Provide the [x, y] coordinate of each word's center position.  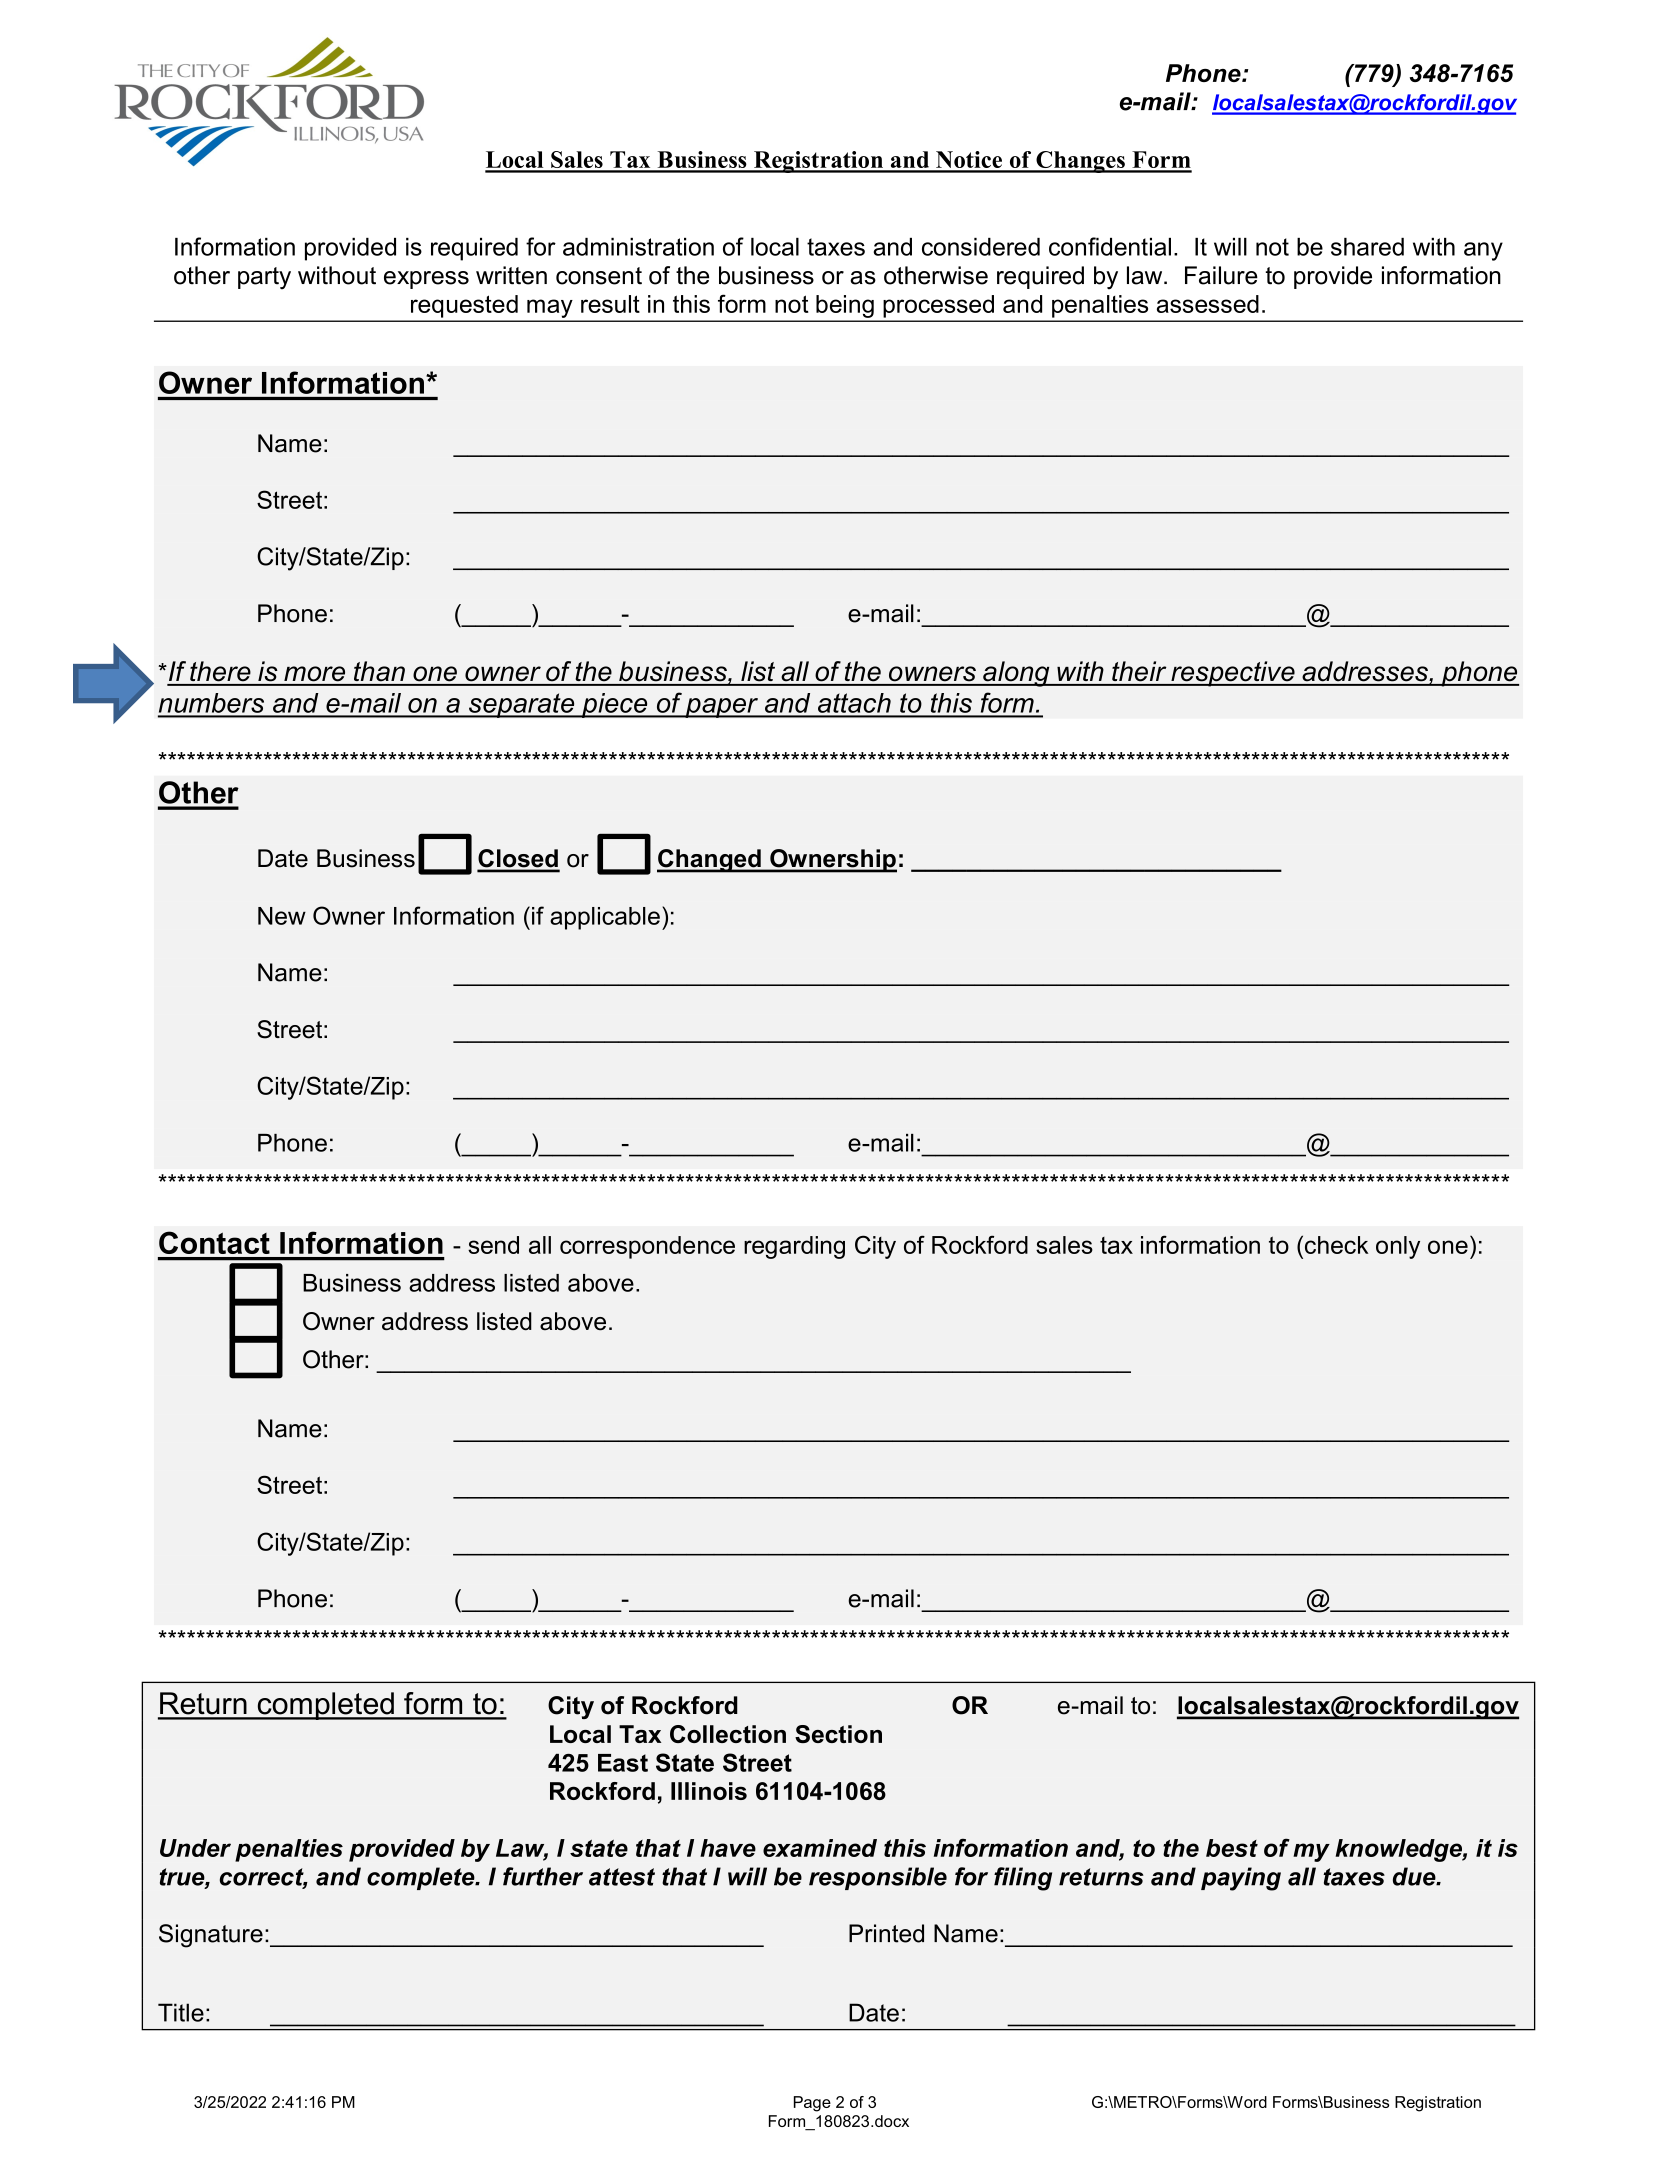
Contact [214, 1242]
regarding [794, 1247]
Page [812, 2104]
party [264, 278]
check [1335, 1244]
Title [181, 2012]
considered [981, 247]
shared [1367, 247]
